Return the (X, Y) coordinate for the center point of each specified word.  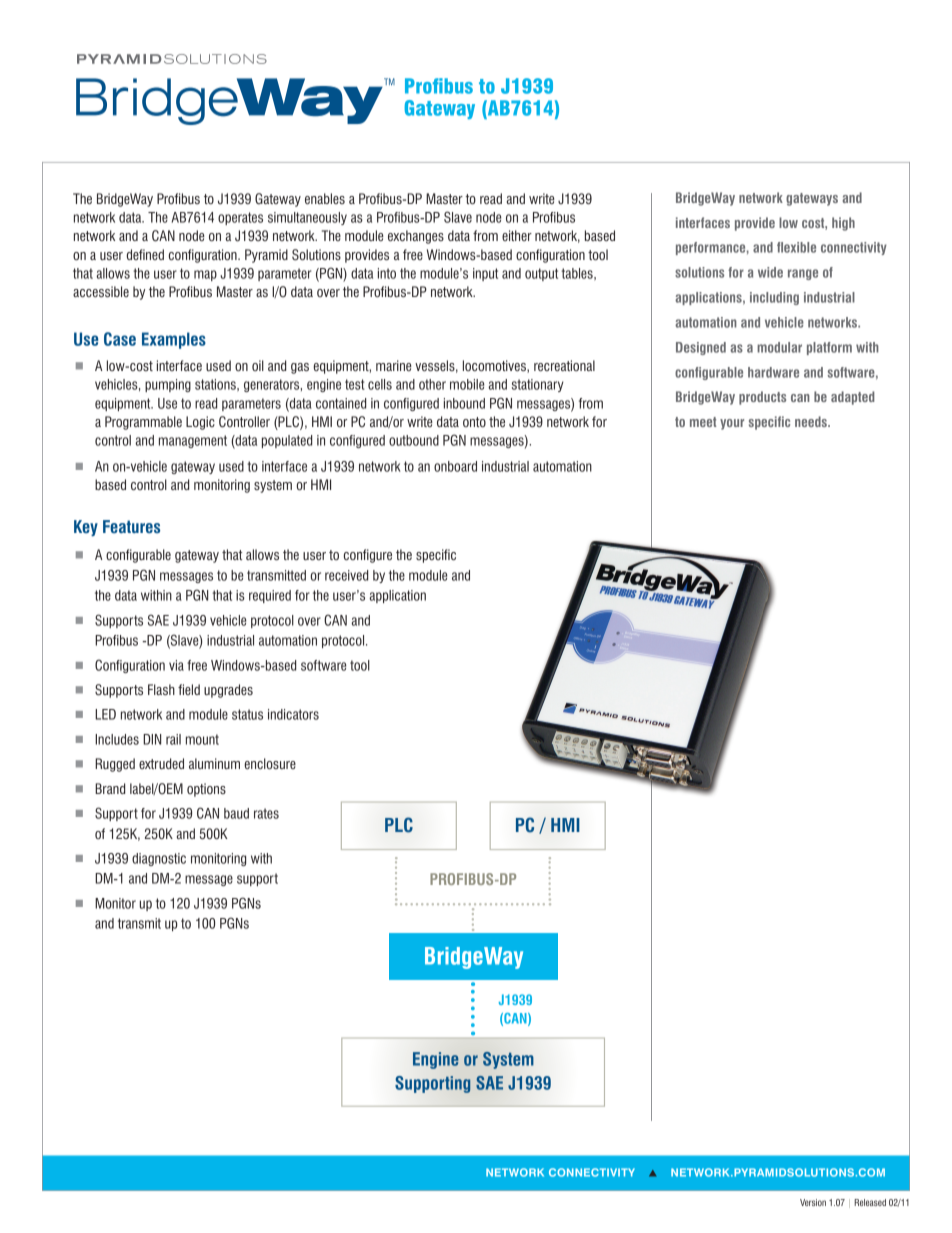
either (517, 235)
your (732, 424)
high (843, 224)
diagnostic (159, 859)
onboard (455, 466)
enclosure (270, 763)
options (206, 790)
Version (813, 1202)
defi (135, 254)
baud (236, 813)
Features (131, 526)
